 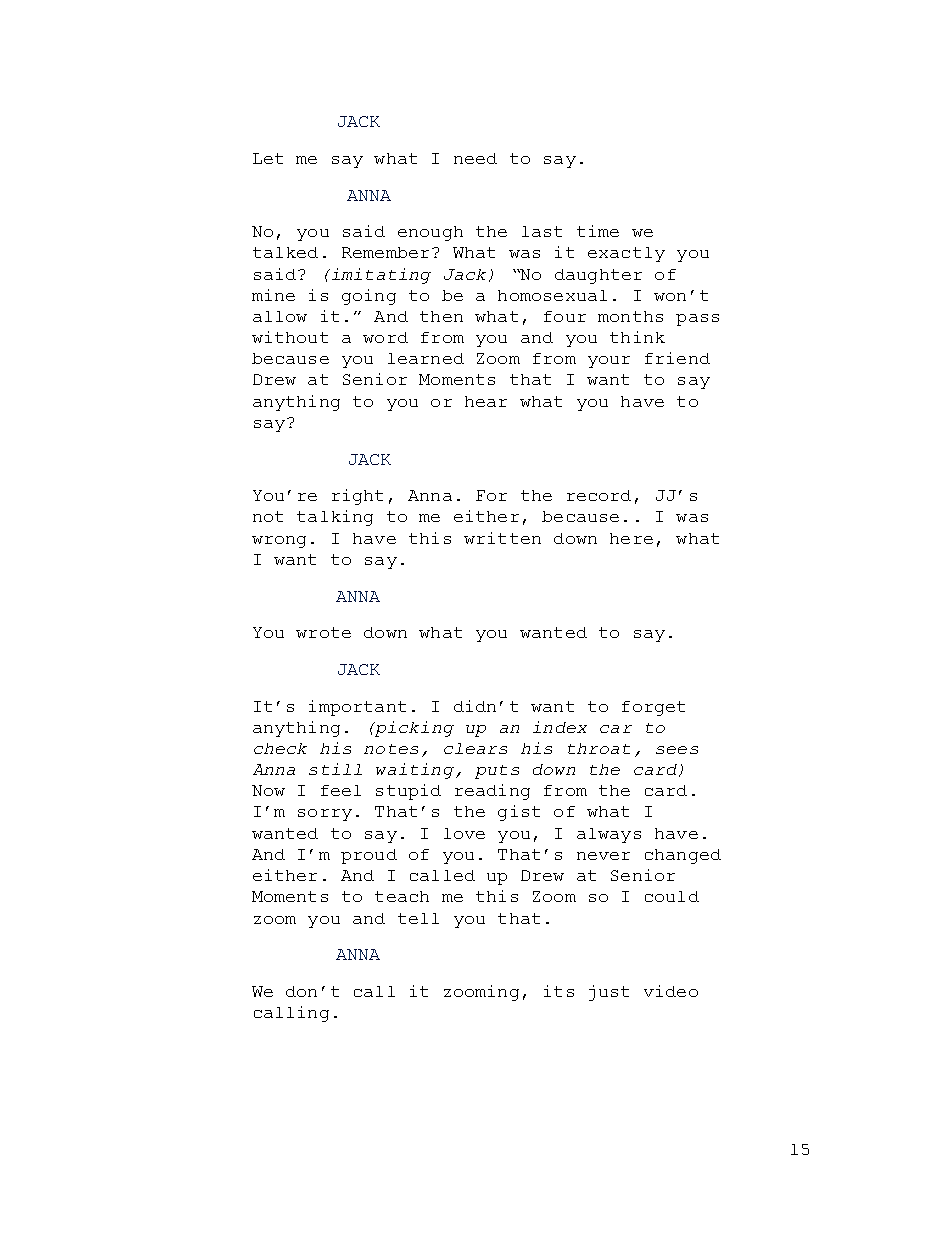 I want to click on forget, so click(x=653, y=708).
